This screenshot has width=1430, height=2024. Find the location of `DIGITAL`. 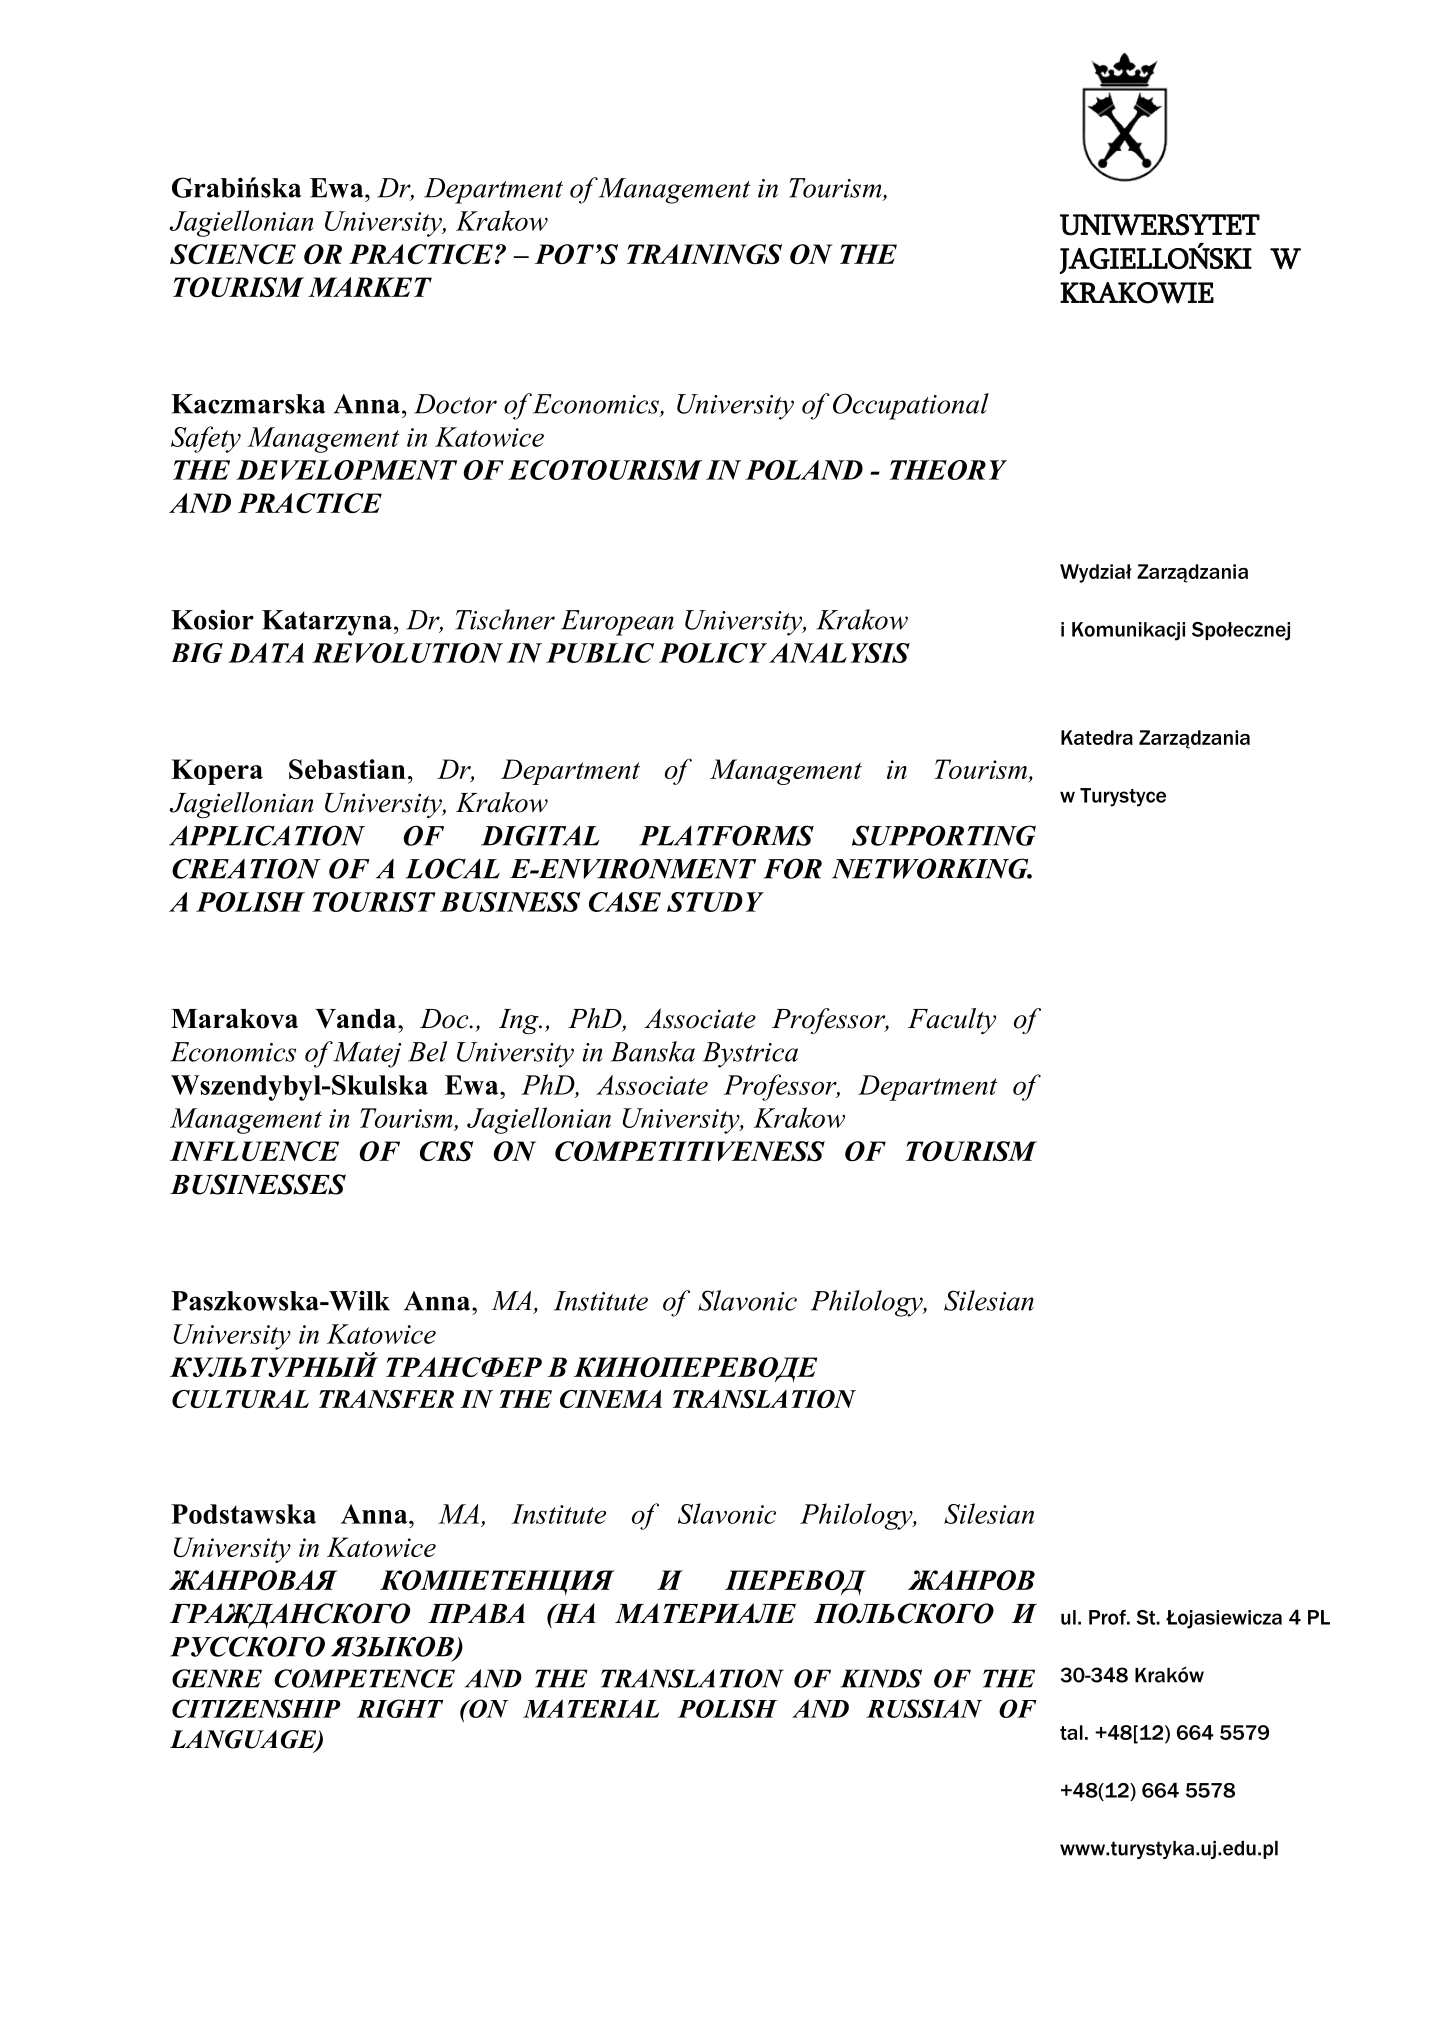

DIGITAL is located at coordinates (540, 835).
